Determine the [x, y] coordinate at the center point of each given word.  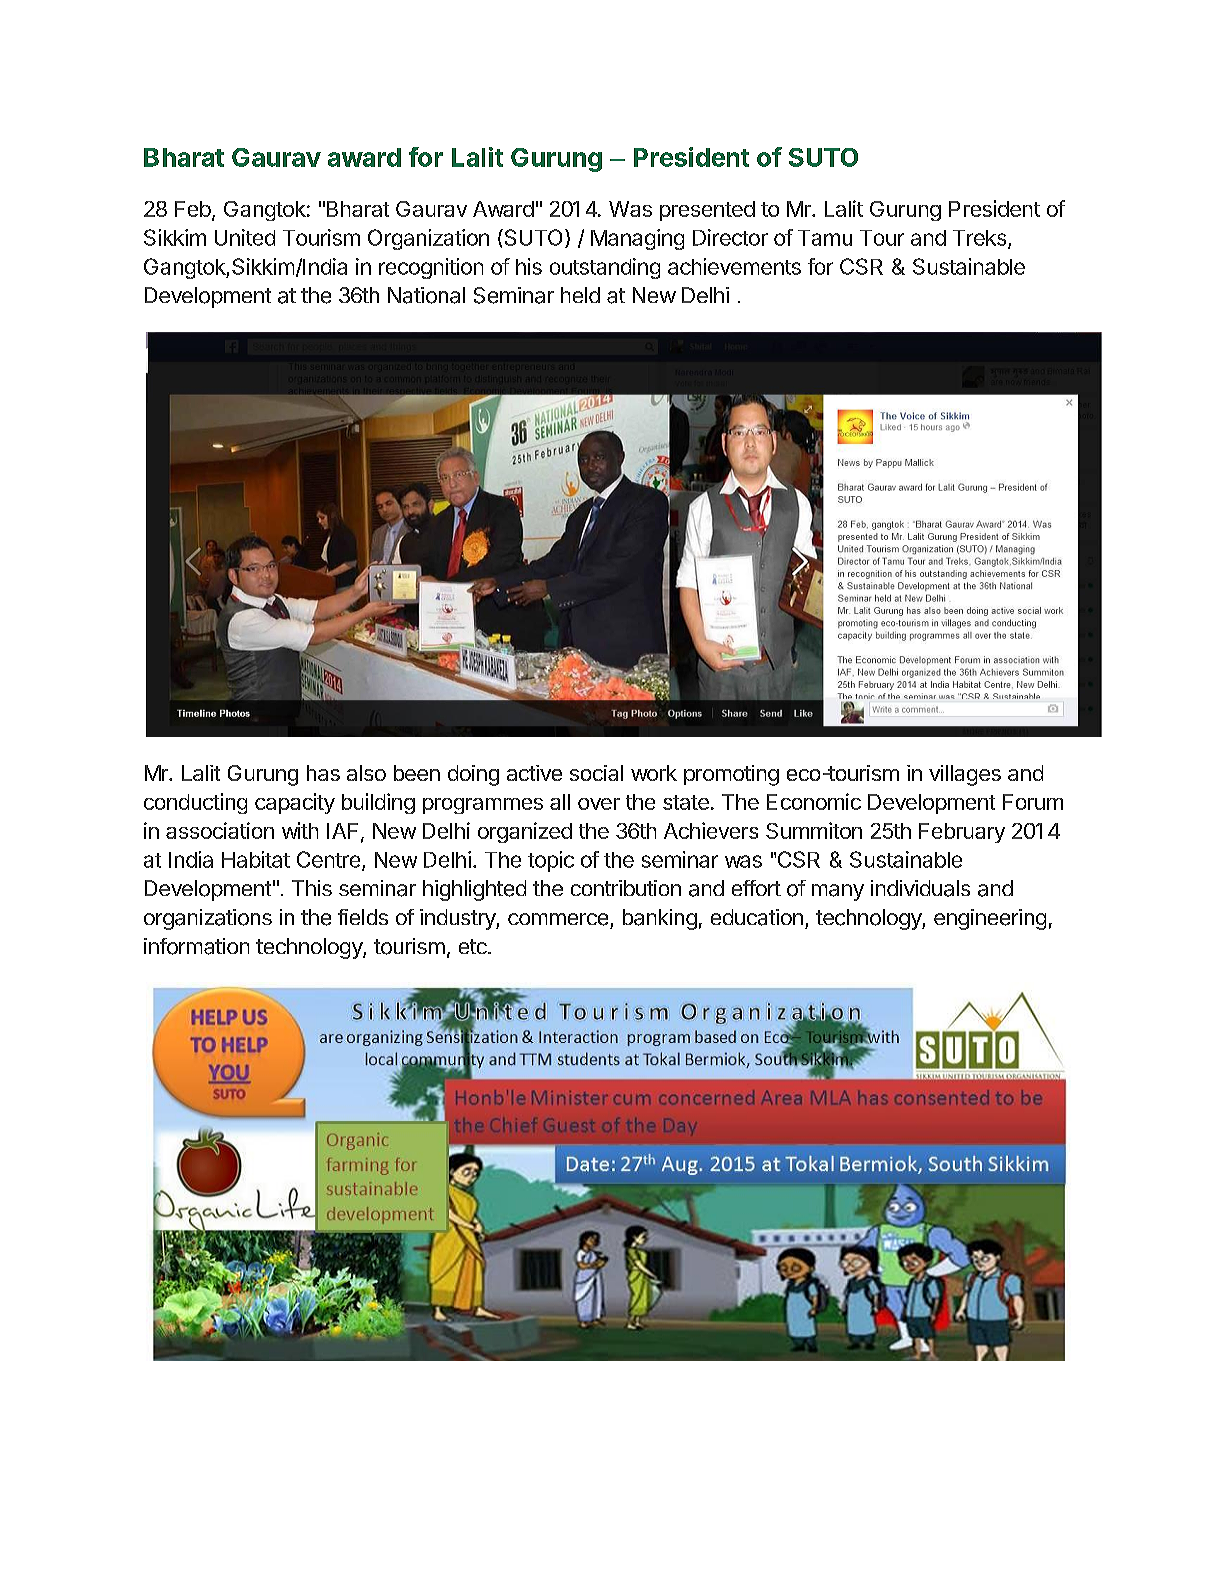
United [245, 237]
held [580, 295]
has [323, 773]
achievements [734, 266]
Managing [637, 239]
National [426, 295]
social [596, 773]
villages [965, 775]
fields [363, 917]
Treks [981, 239]
